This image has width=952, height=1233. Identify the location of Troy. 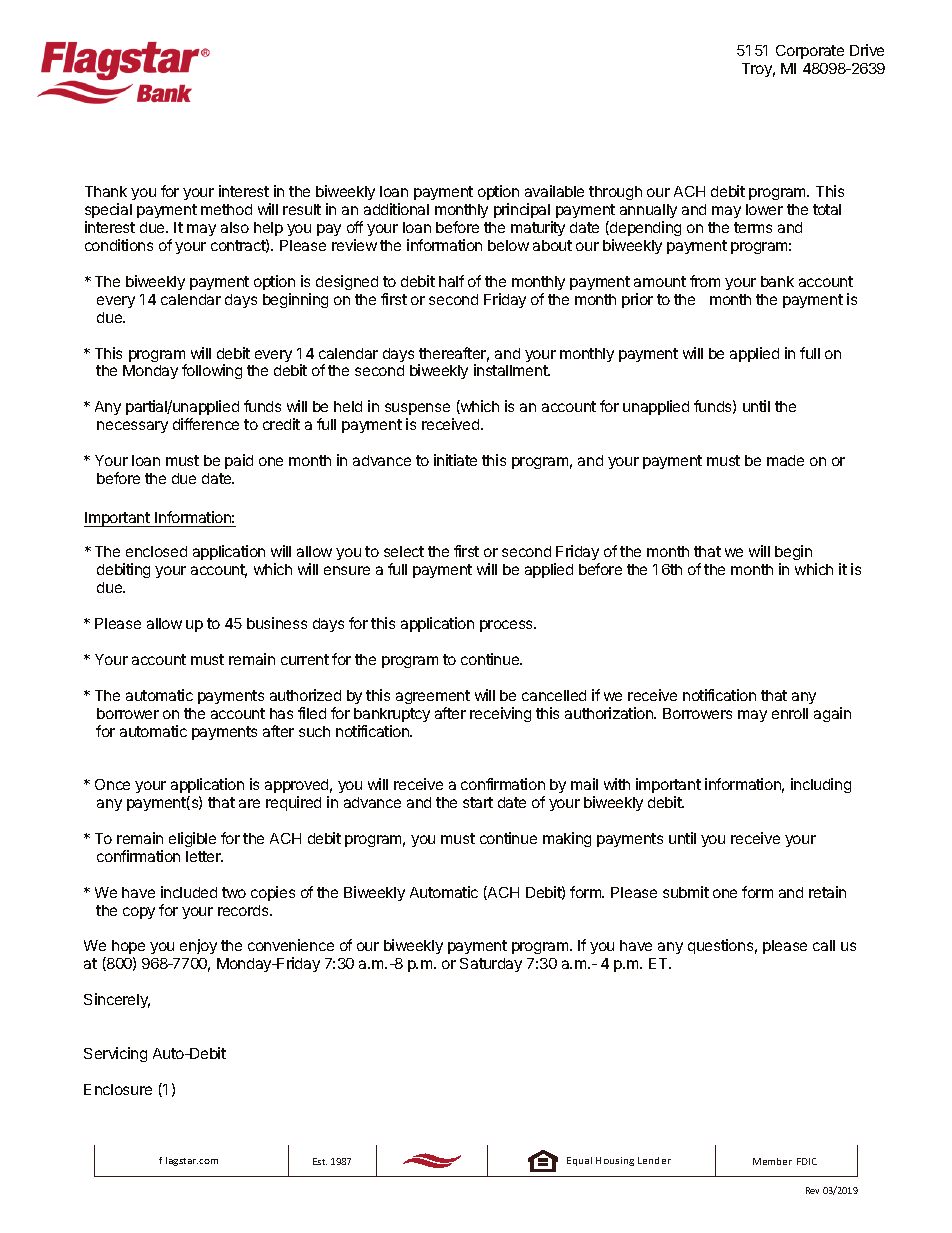
(758, 70).
